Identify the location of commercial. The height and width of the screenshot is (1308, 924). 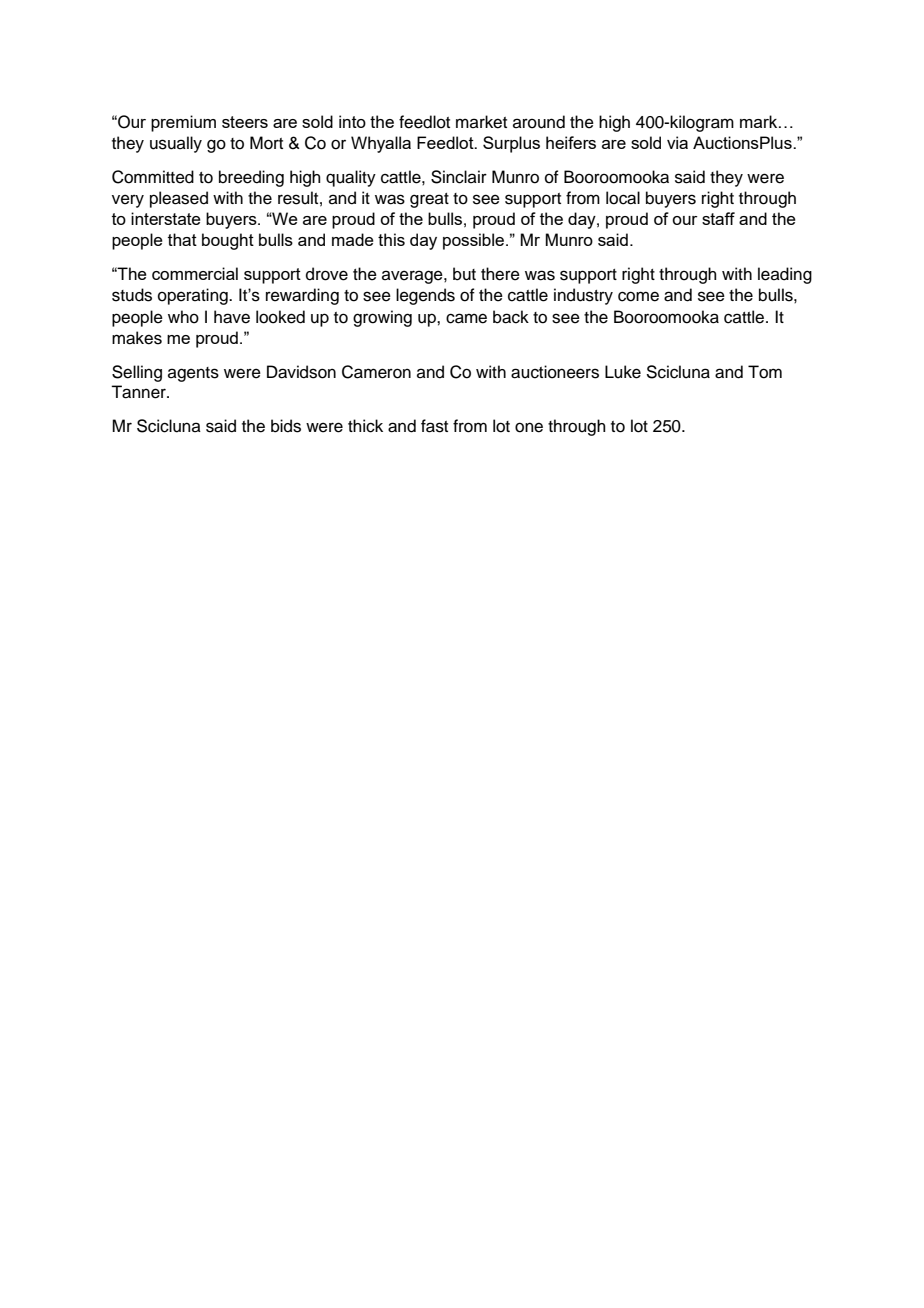
(195, 273).
